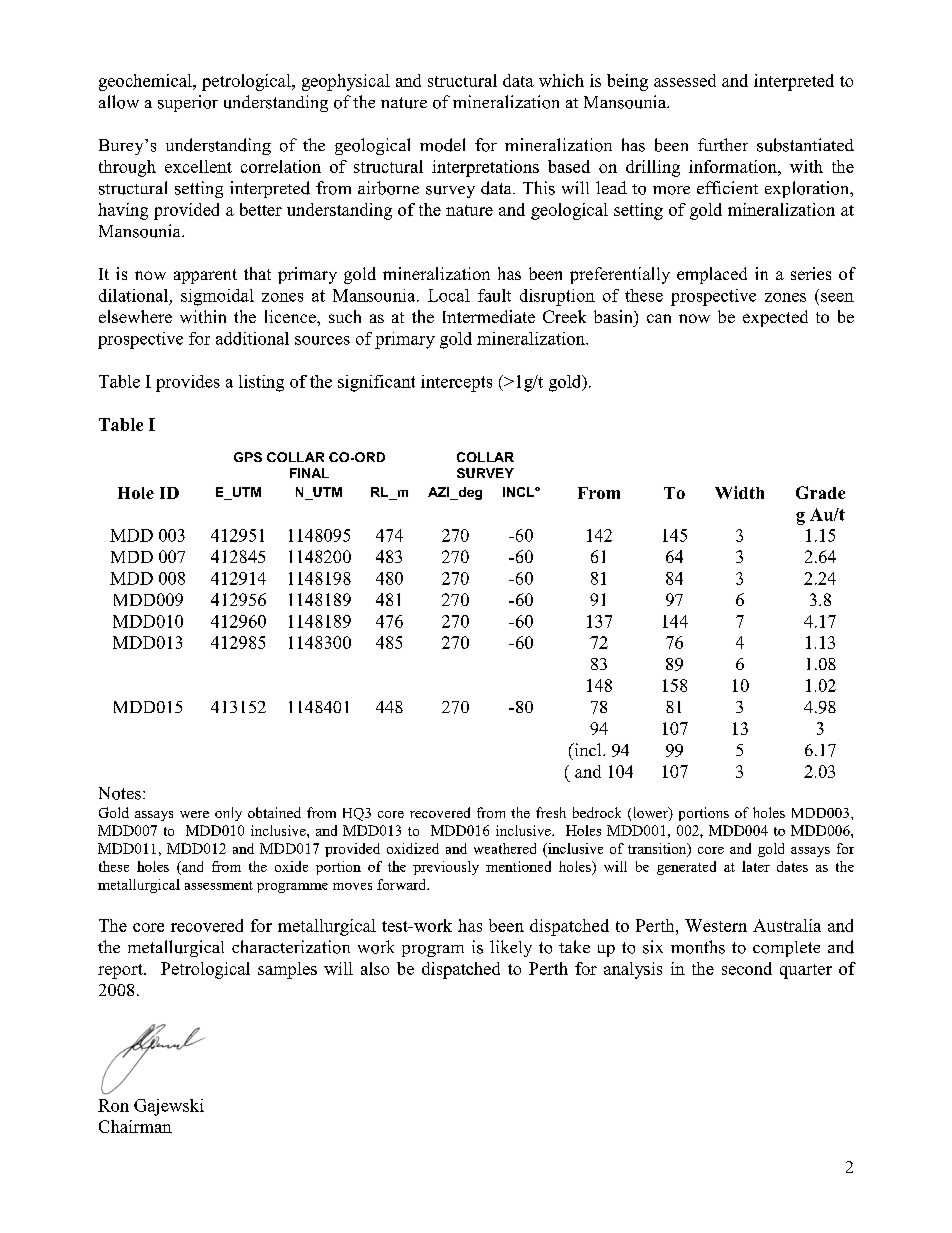  I want to click on intercepts, so click(456, 383).
